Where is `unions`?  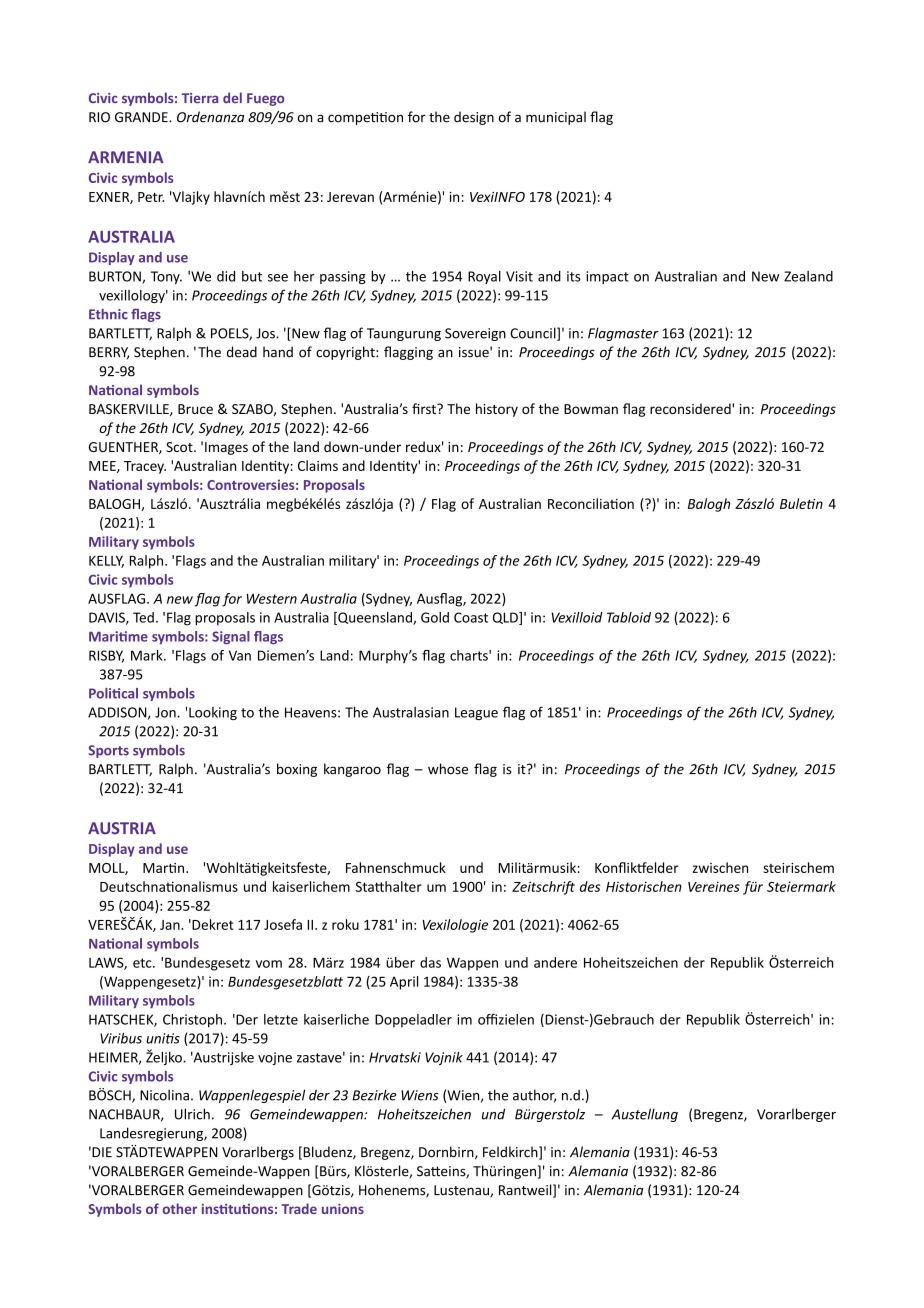 unions is located at coordinates (343, 1209).
